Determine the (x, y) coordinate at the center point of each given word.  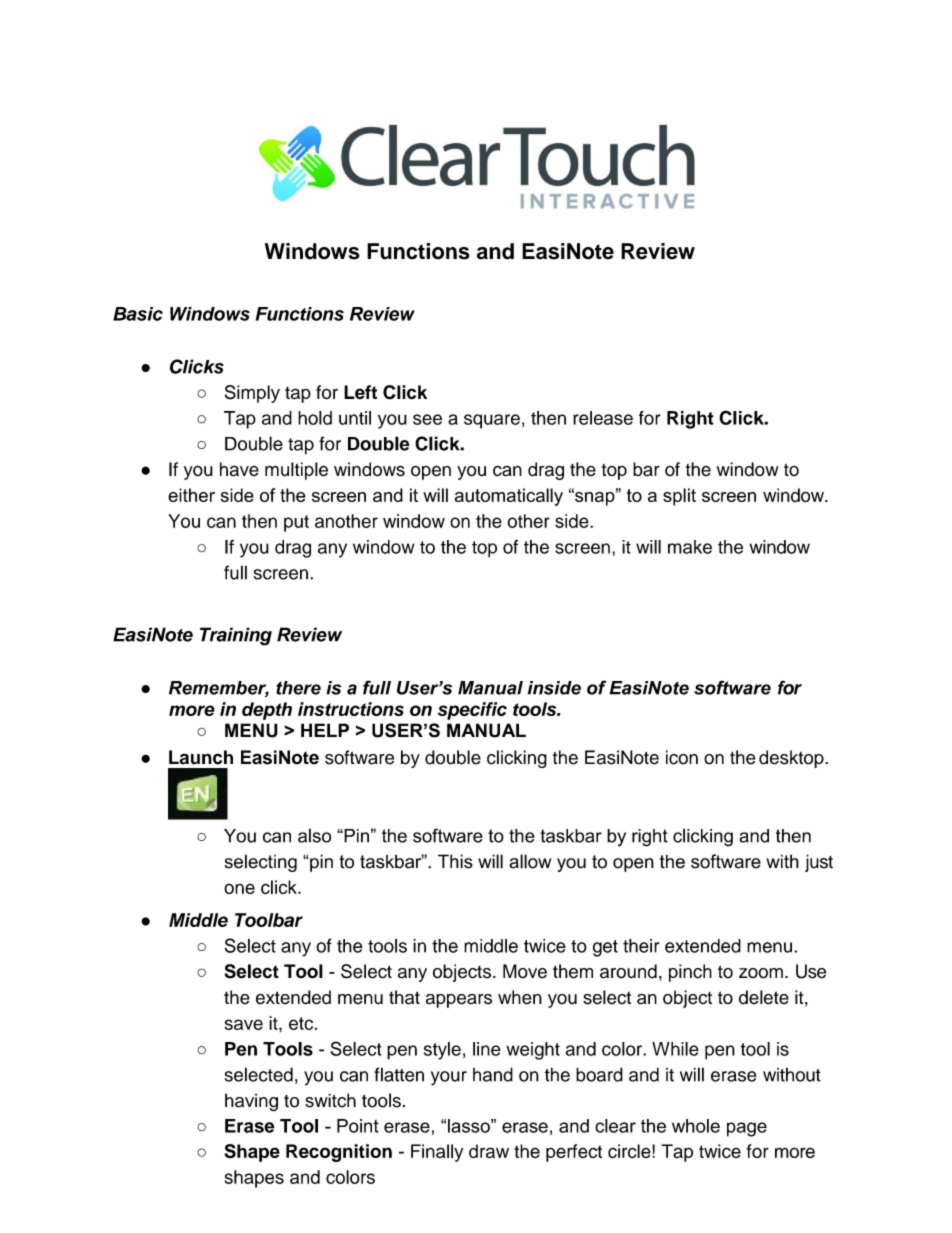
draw (489, 1151)
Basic (138, 314)
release (603, 418)
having (251, 1102)
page (747, 1129)
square (492, 421)
